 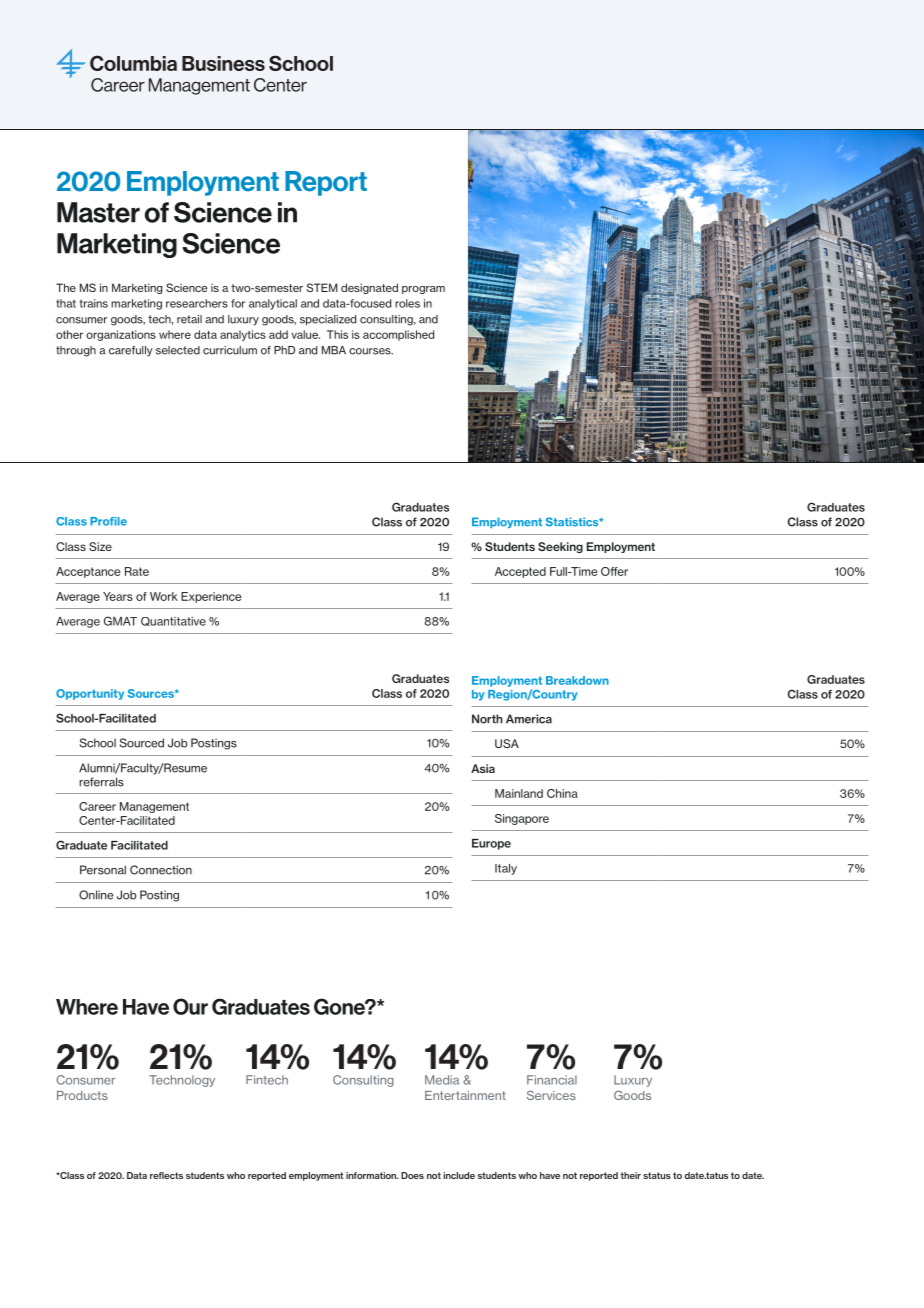 What do you see at coordinates (98, 212) in the screenshot?
I see `Master` at bounding box center [98, 212].
